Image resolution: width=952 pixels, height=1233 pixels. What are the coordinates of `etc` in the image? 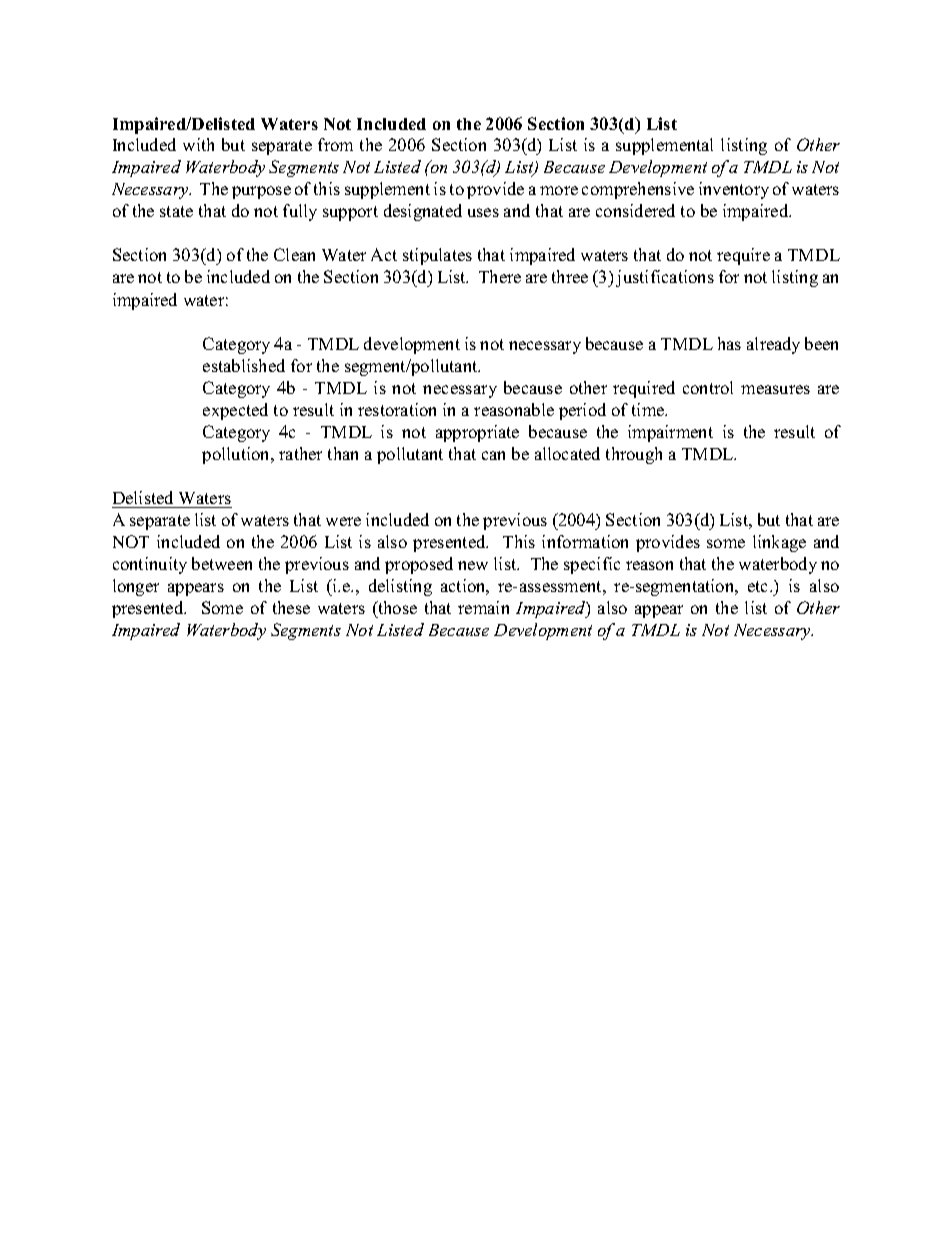 It's located at (759, 586).
